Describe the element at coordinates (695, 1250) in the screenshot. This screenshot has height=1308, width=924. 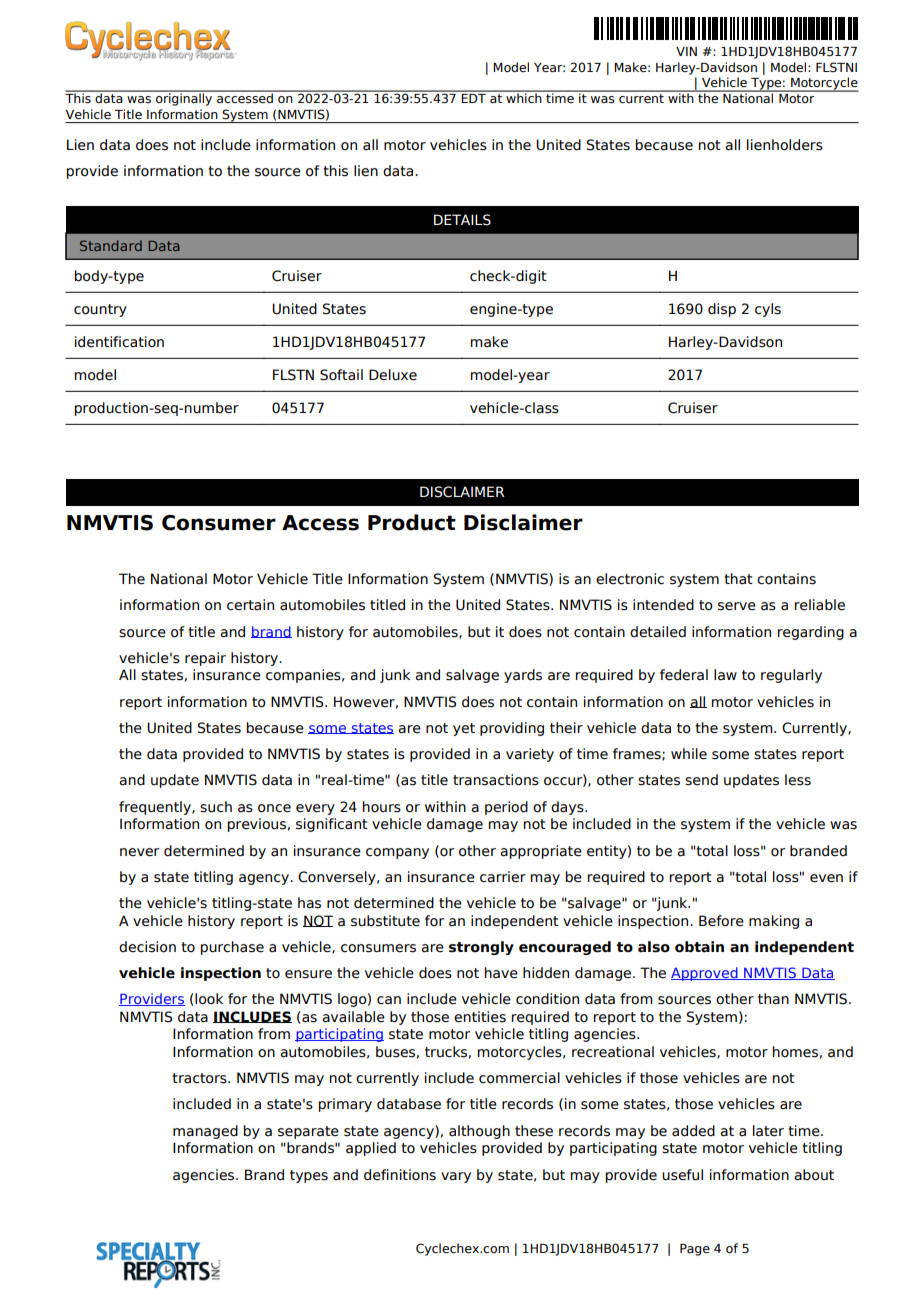
I see `Page` at that location.
